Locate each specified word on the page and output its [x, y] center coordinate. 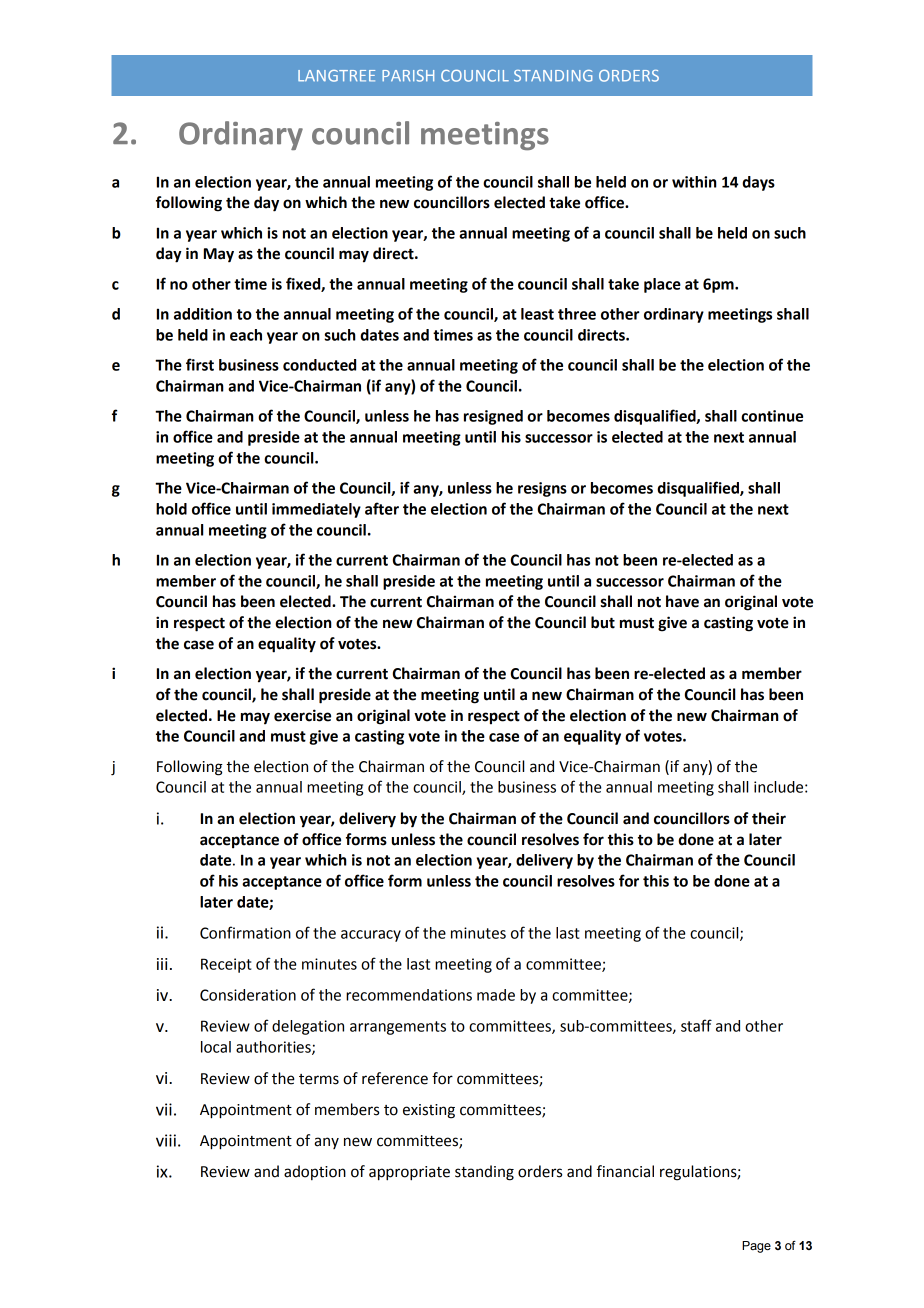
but [603, 622]
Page [756, 1247]
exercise [302, 715]
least [537, 314]
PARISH [408, 76]
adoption [315, 1172]
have [682, 601]
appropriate [409, 1173]
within [694, 182]
